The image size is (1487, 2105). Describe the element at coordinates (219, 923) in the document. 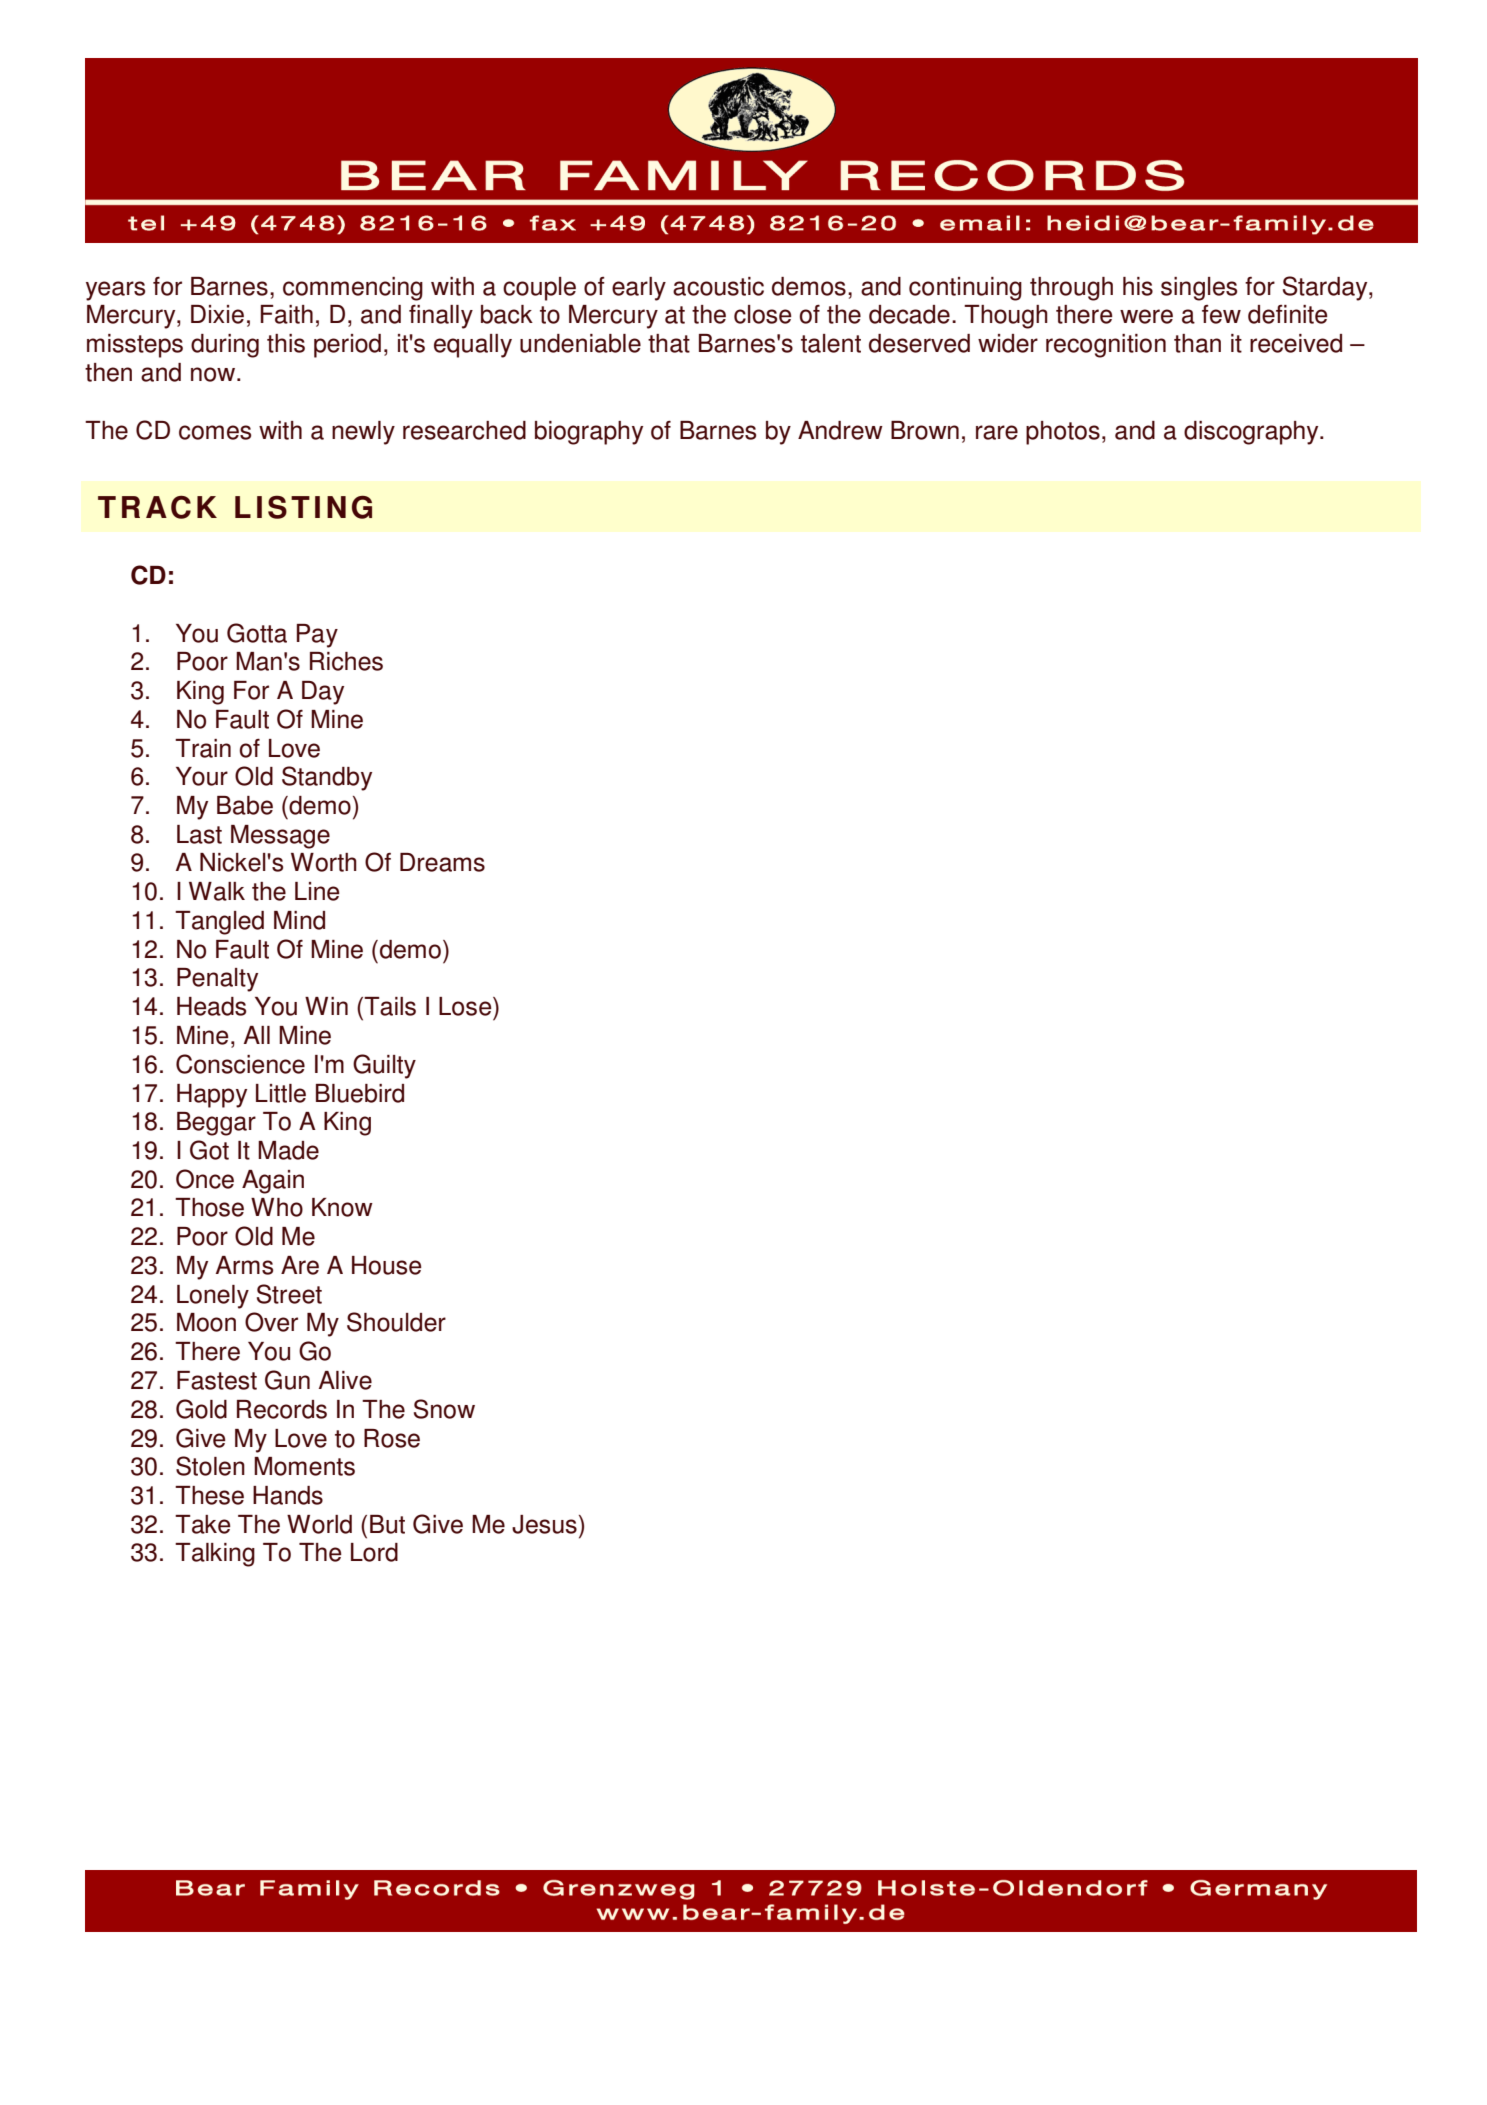

I see `Tangled` at that location.
